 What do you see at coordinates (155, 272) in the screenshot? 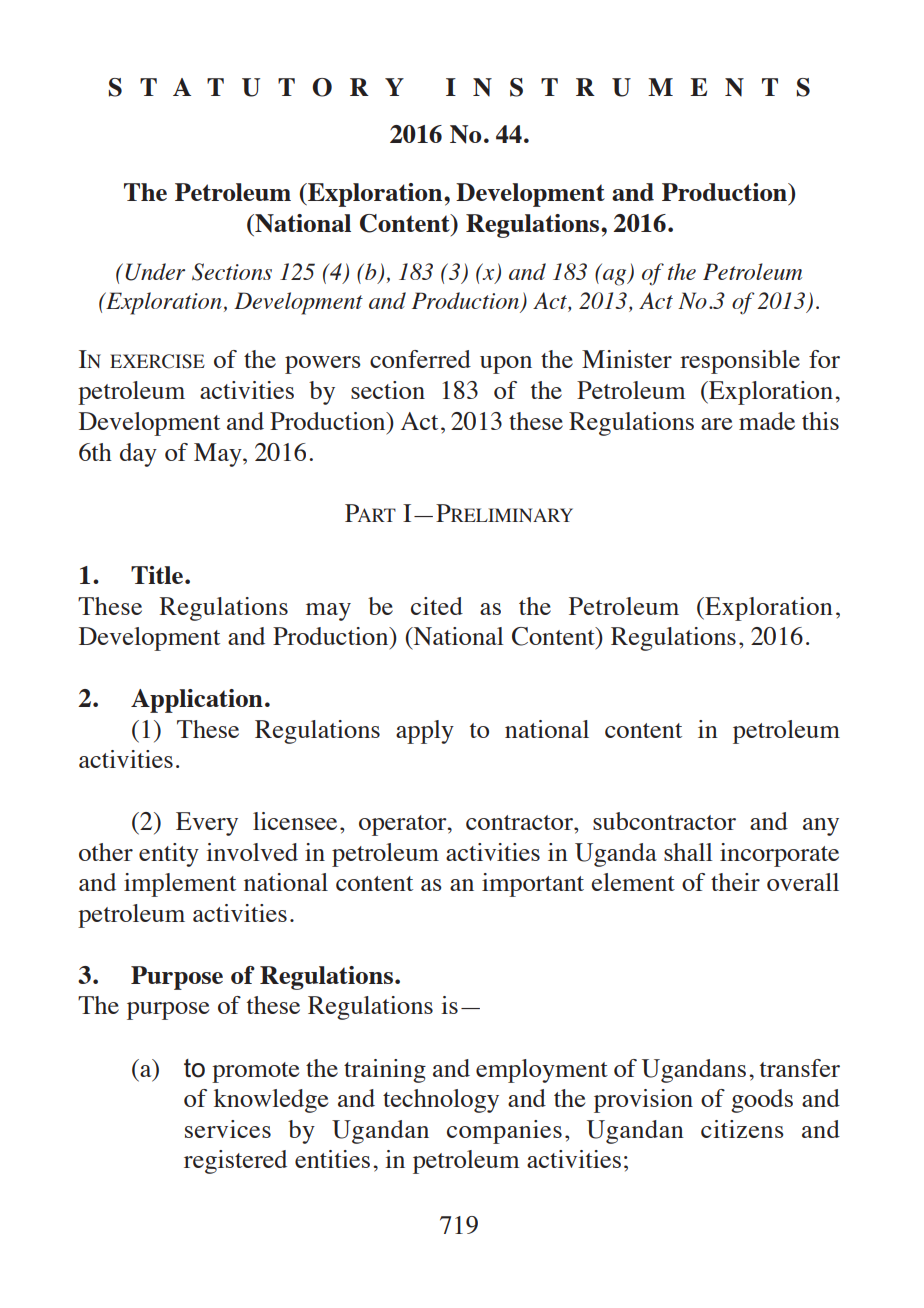
I see `Under` at bounding box center [155, 272].
